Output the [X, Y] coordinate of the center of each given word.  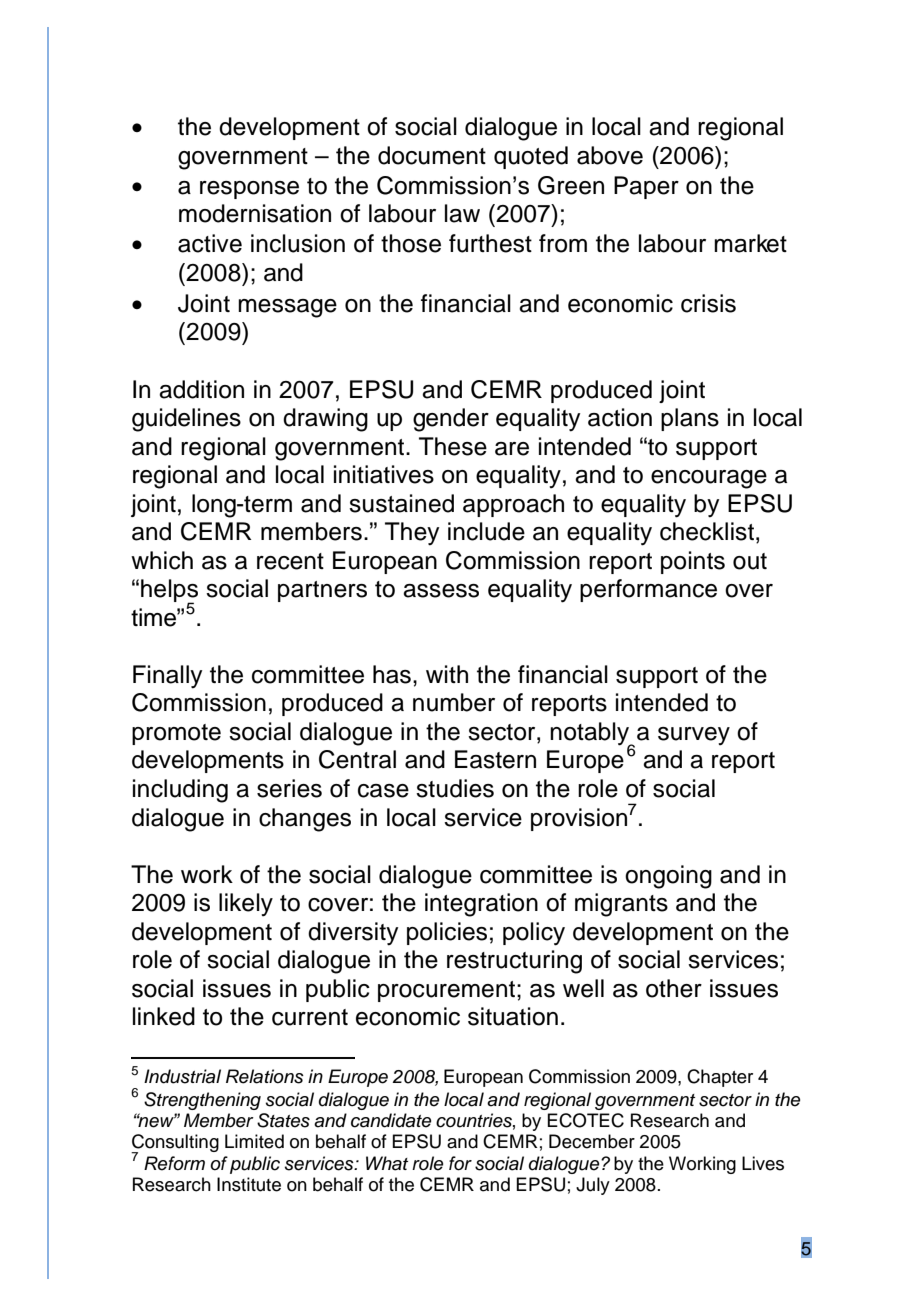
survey [694, 736]
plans [690, 419]
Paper [646, 187]
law [462, 213]
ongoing [668, 877]
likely [246, 904]
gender [451, 420]
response [249, 190]
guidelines [186, 420]
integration [481, 905]
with [447, 674]
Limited [254, 1141]
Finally [167, 677]
